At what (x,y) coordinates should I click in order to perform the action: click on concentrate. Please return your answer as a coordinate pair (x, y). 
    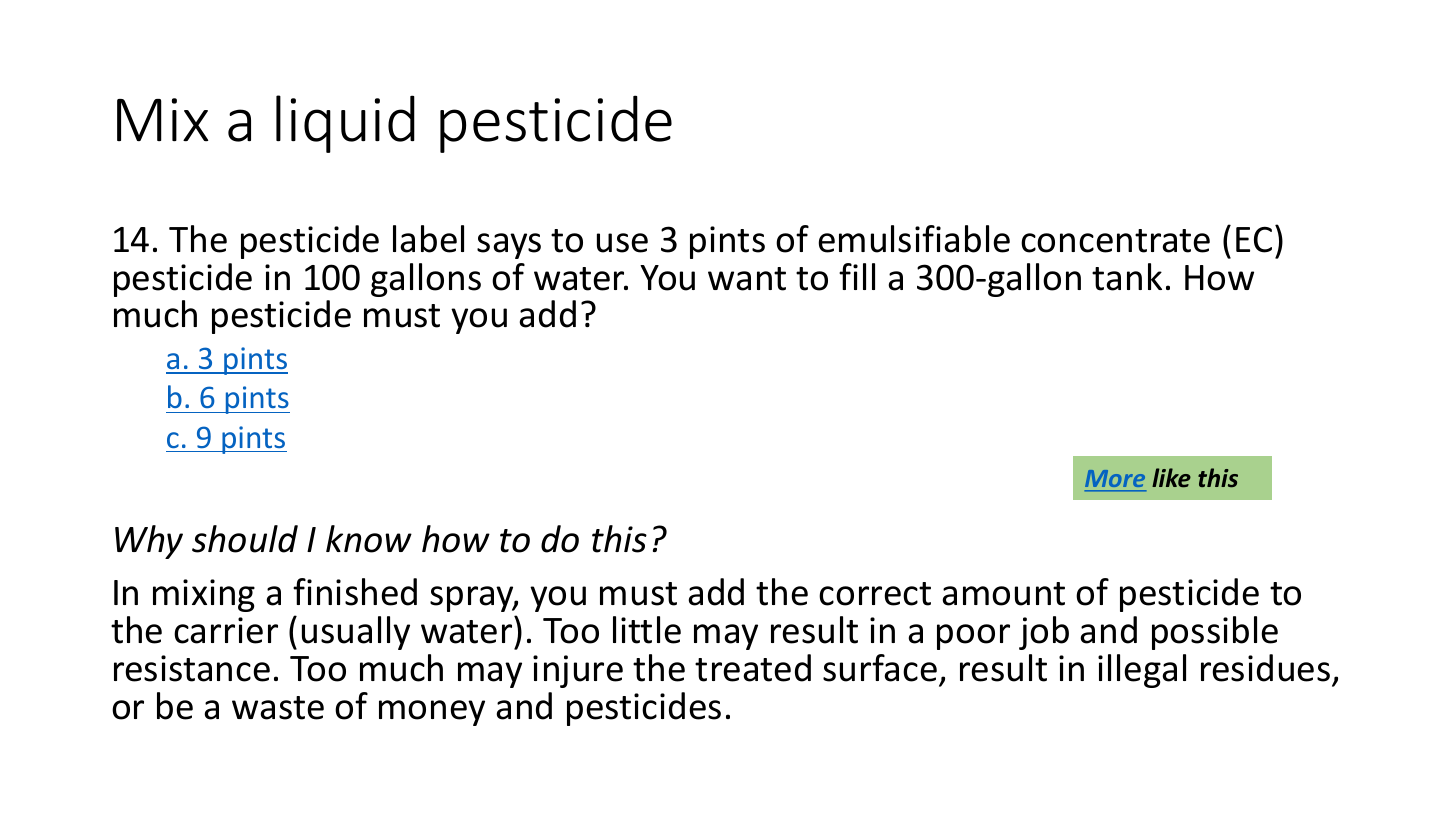
    Looking at the image, I should click on (1115, 241).
